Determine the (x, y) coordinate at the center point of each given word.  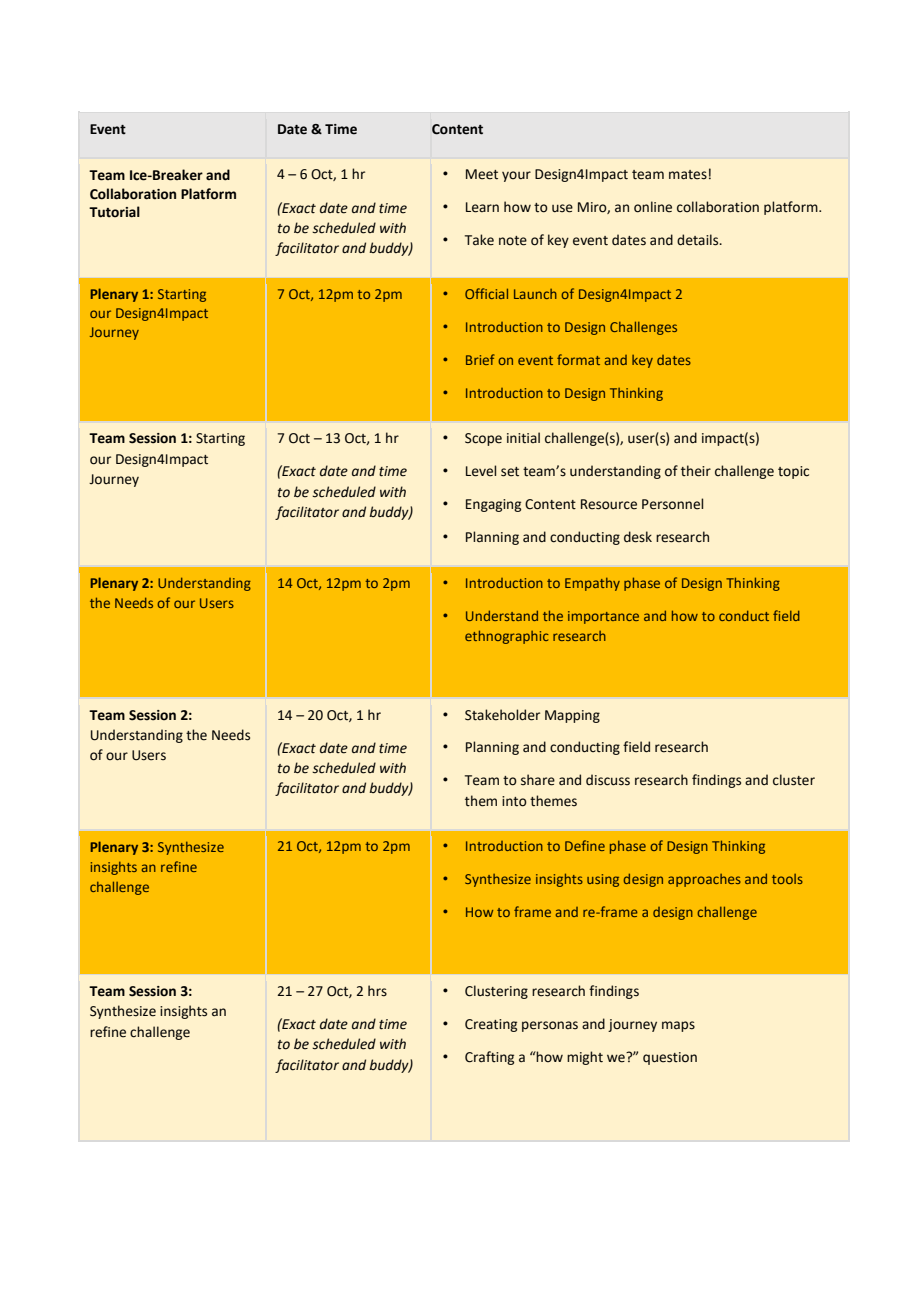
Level (481, 471)
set (510, 472)
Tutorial (114, 212)
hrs (377, 991)
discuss (608, 780)
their (696, 471)
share (538, 780)
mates (688, 175)
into (514, 801)
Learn (482, 207)
